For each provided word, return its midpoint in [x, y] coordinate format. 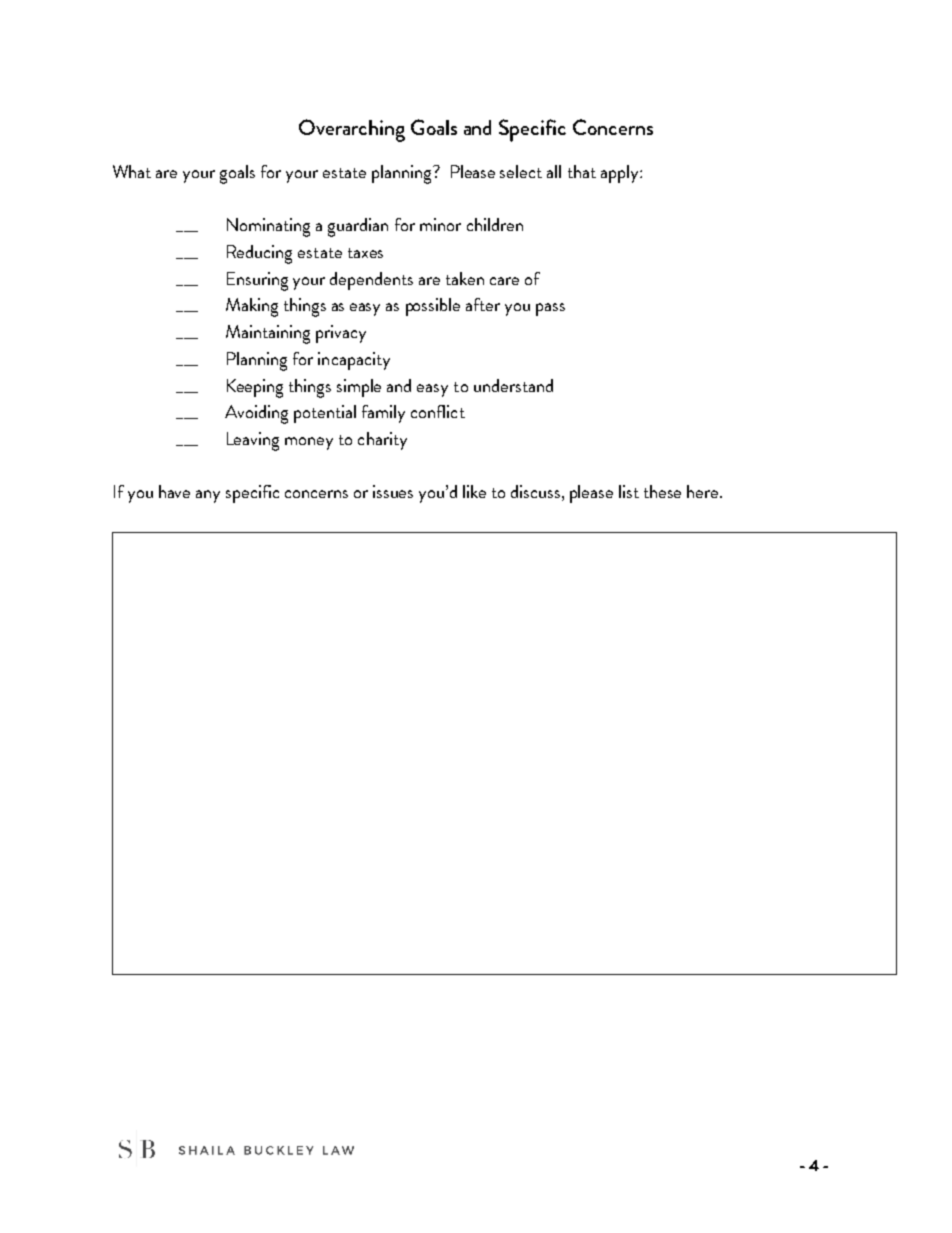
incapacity [354, 361]
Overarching [352, 130]
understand [513, 385]
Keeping [255, 388]
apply [621, 174]
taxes [365, 253]
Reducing [259, 254]
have [174, 491]
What [132, 171]
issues [393, 491]
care [504, 281]
